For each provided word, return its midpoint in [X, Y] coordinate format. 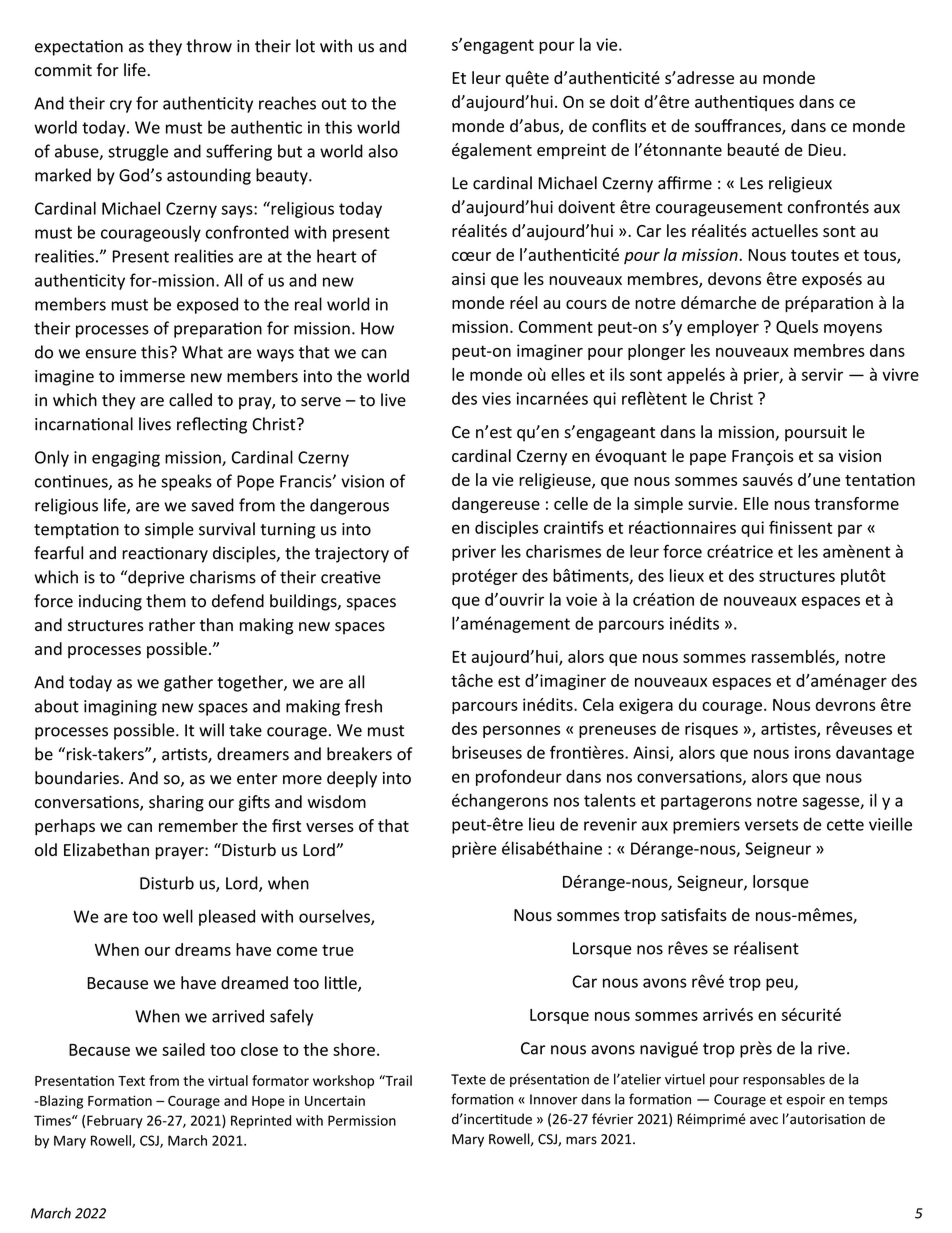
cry [121, 106]
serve [321, 402]
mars [581, 1140]
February [115, 1122]
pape [708, 459]
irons [813, 752]
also [383, 151]
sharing [176, 803]
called [190, 400]
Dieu [824, 150]
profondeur [519, 777]
